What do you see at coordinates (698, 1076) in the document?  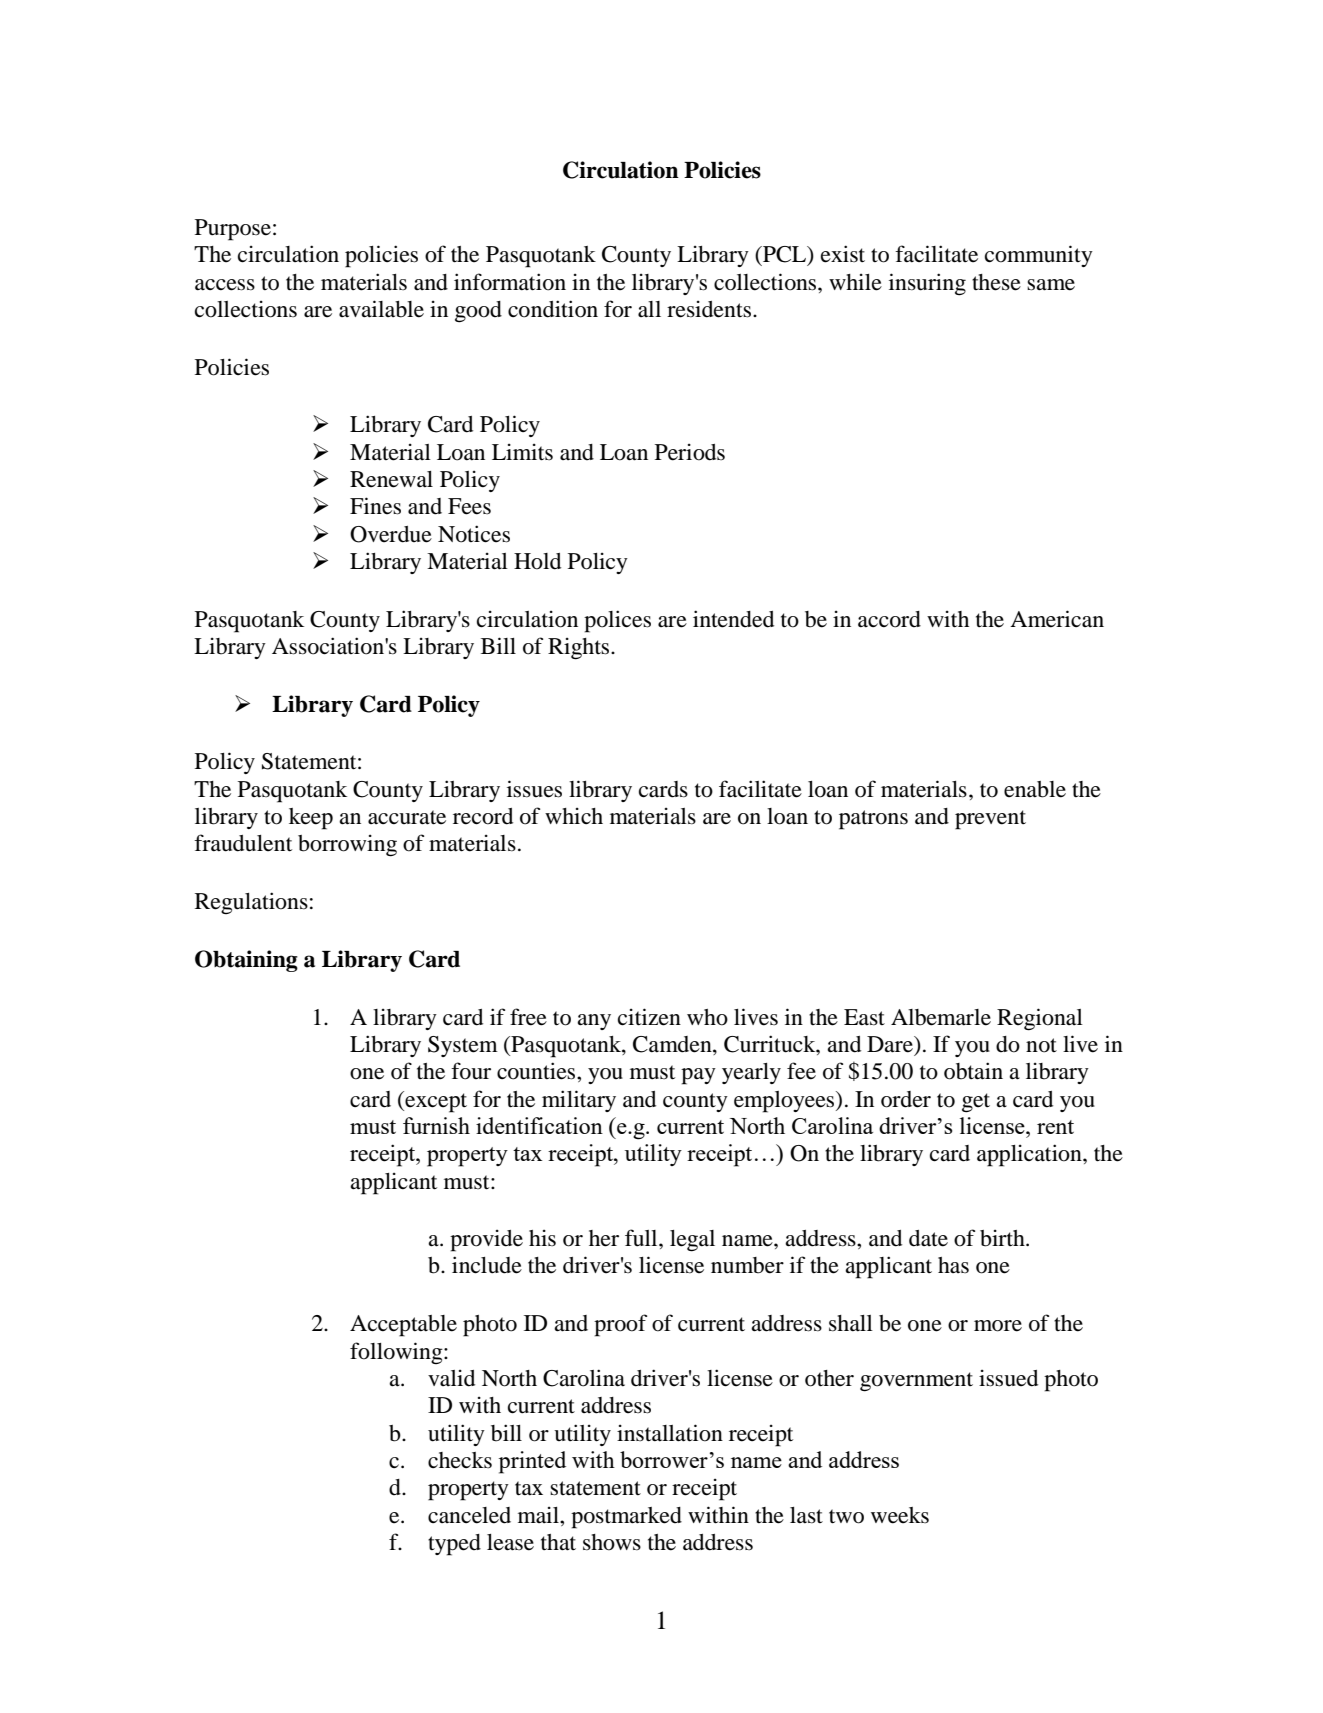 I see `pay` at bounding box center [698, 1076].
